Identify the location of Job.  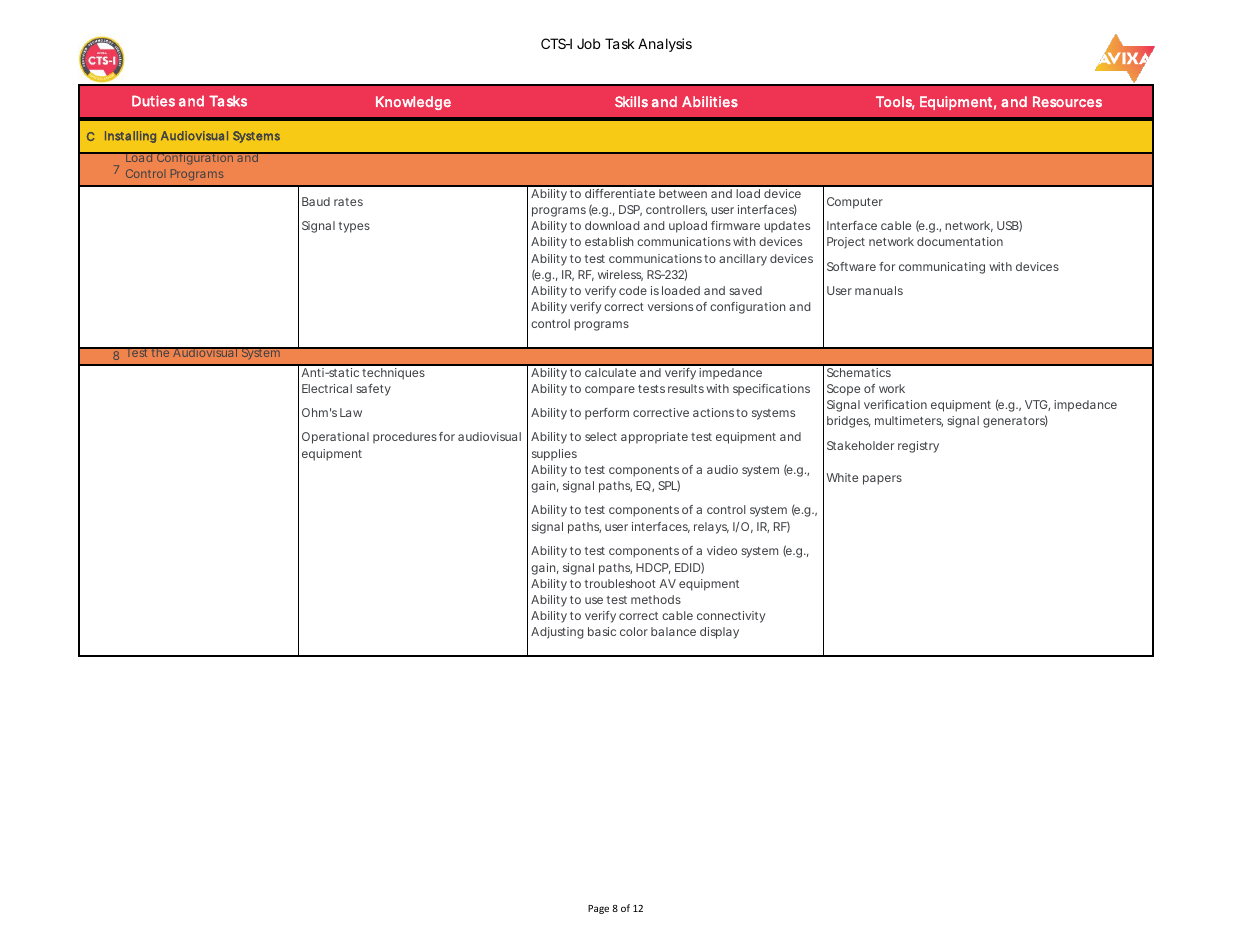
(588, 43).
